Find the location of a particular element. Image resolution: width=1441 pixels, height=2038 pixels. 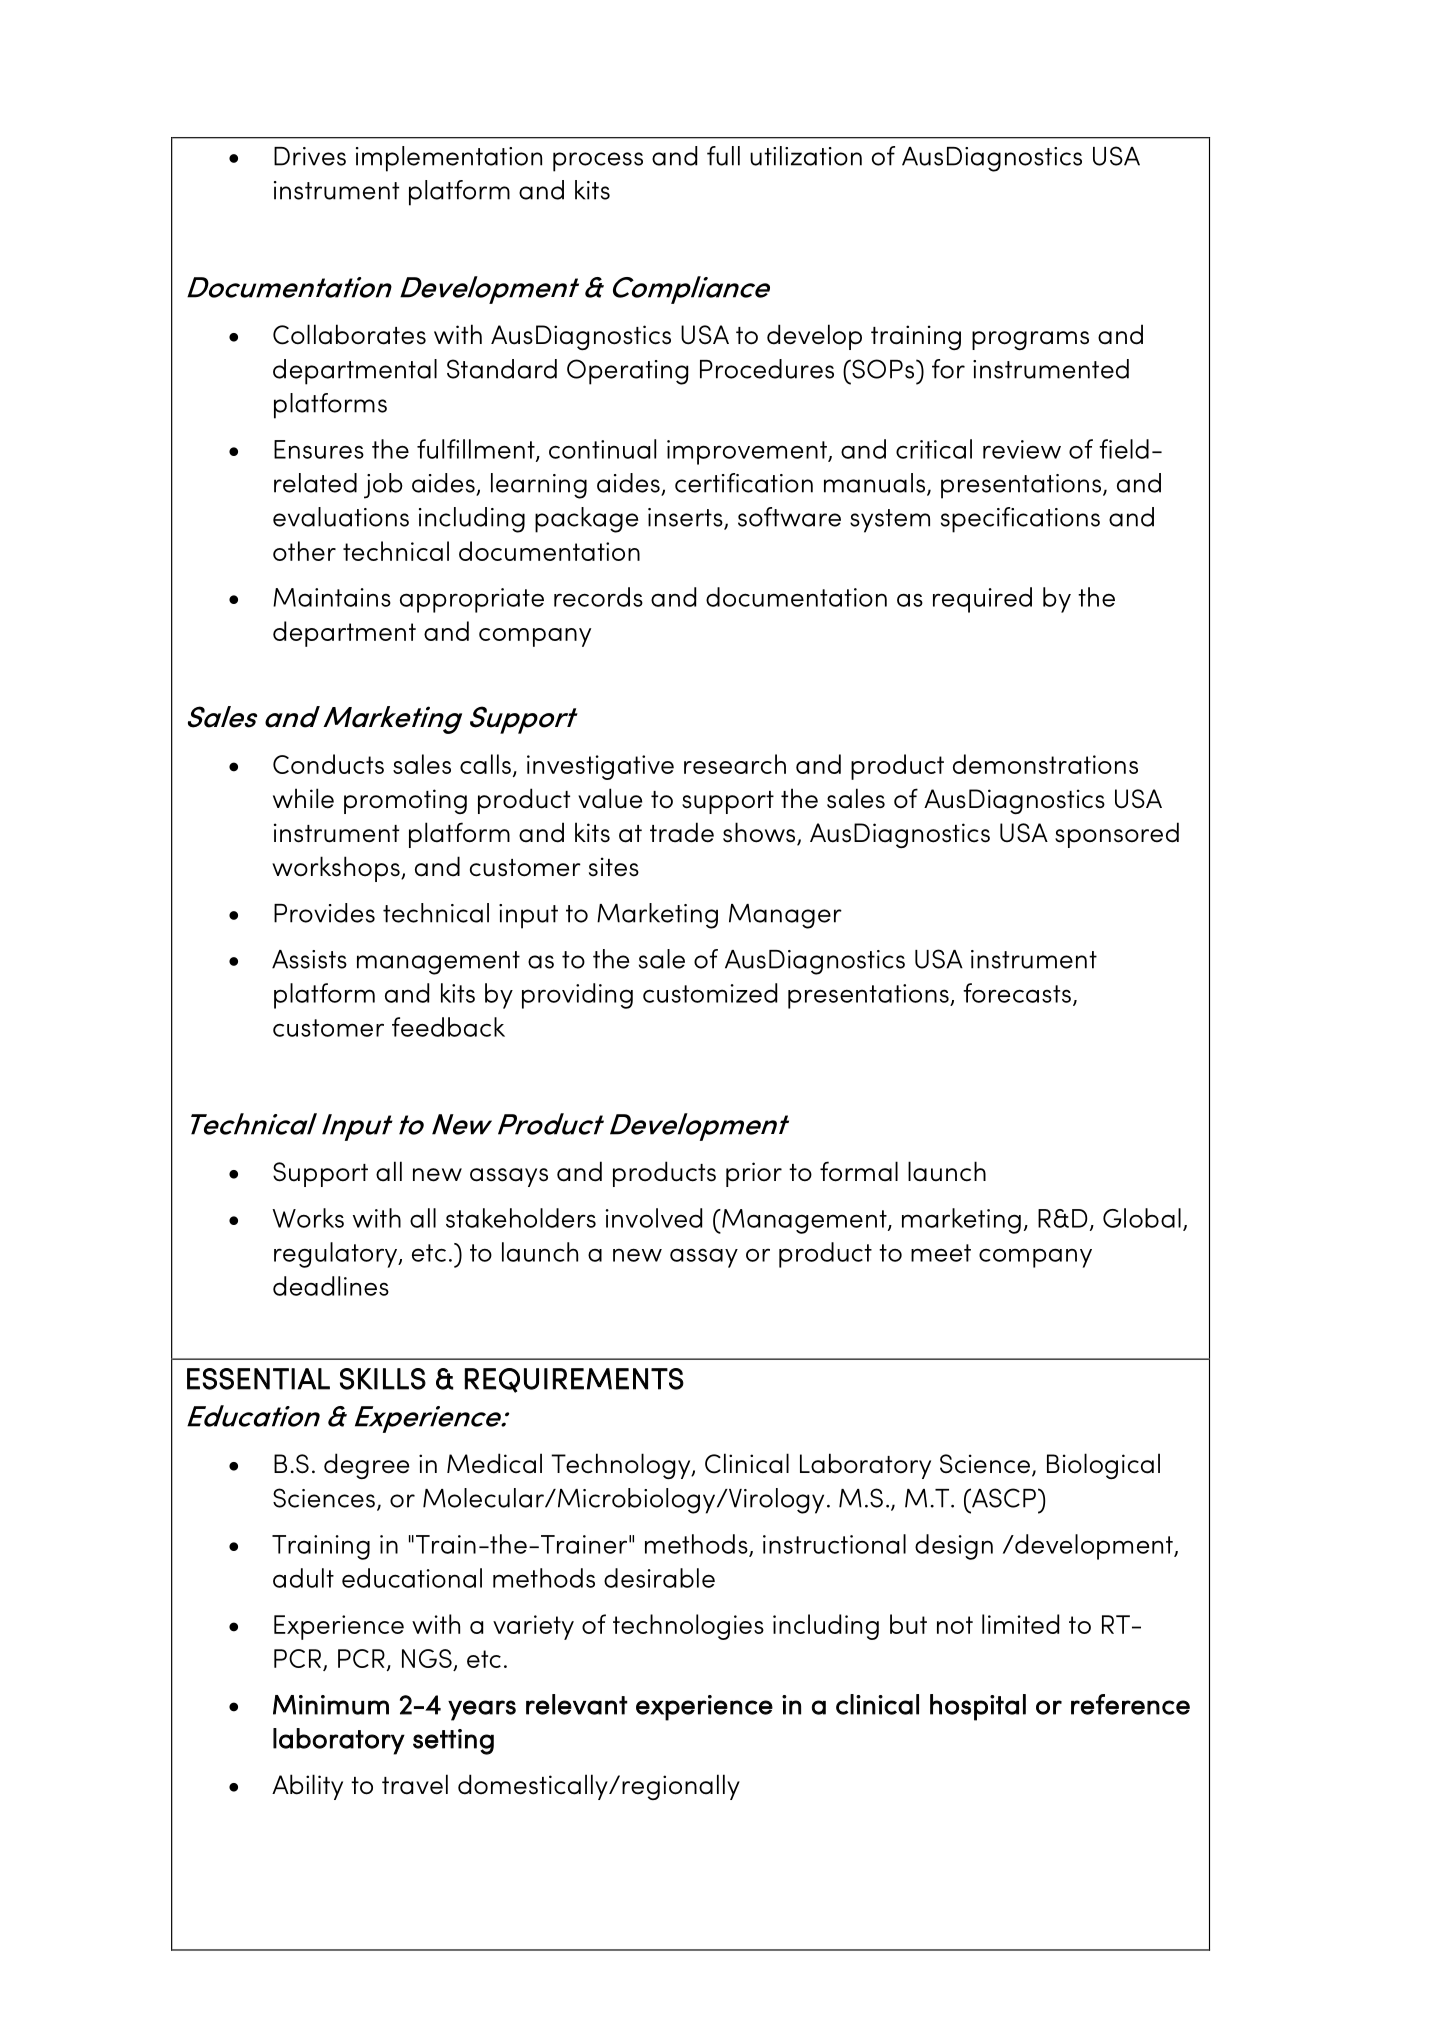

programs is located at coordinates (1030, 340).
